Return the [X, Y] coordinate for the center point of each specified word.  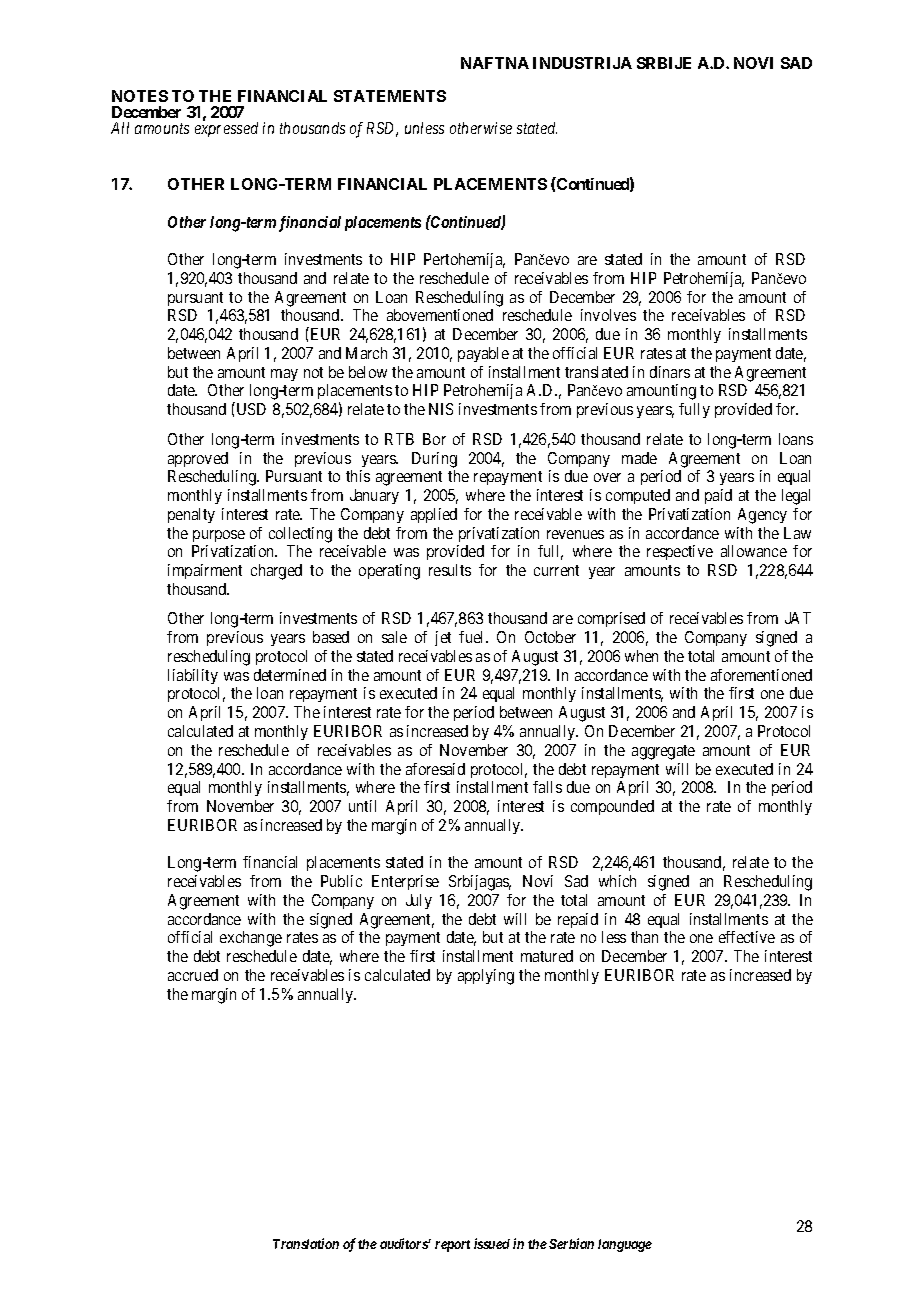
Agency [762, 516]
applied [434, 515]
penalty [191, 515]
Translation [306, 1243]
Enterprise [405, 882]
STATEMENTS [390, 96]
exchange [251, 939]
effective [747, 937]
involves [608, 315]
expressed [226, 129]
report [452, 1246]
